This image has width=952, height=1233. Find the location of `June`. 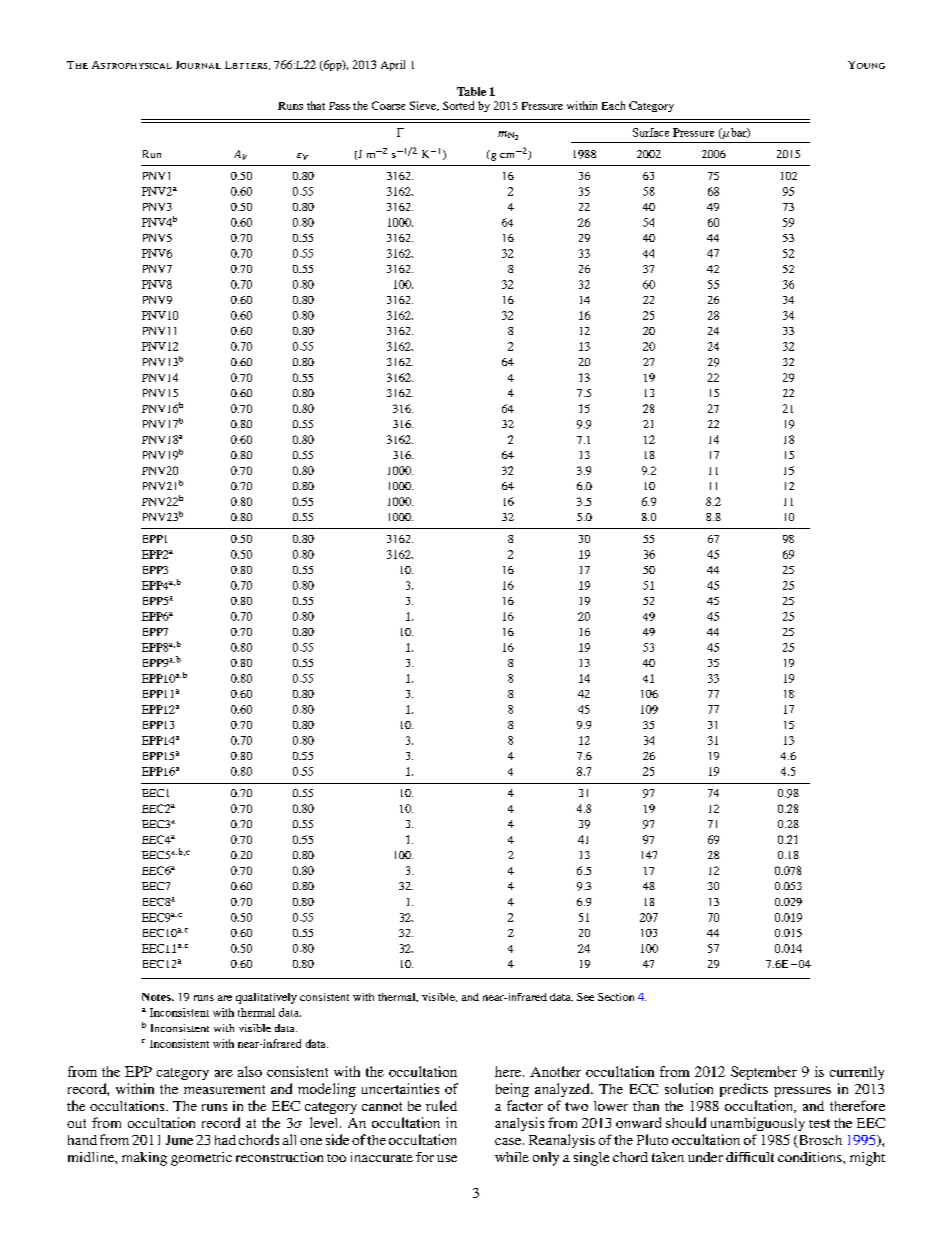

June is located at coordinates (179, 1140).
